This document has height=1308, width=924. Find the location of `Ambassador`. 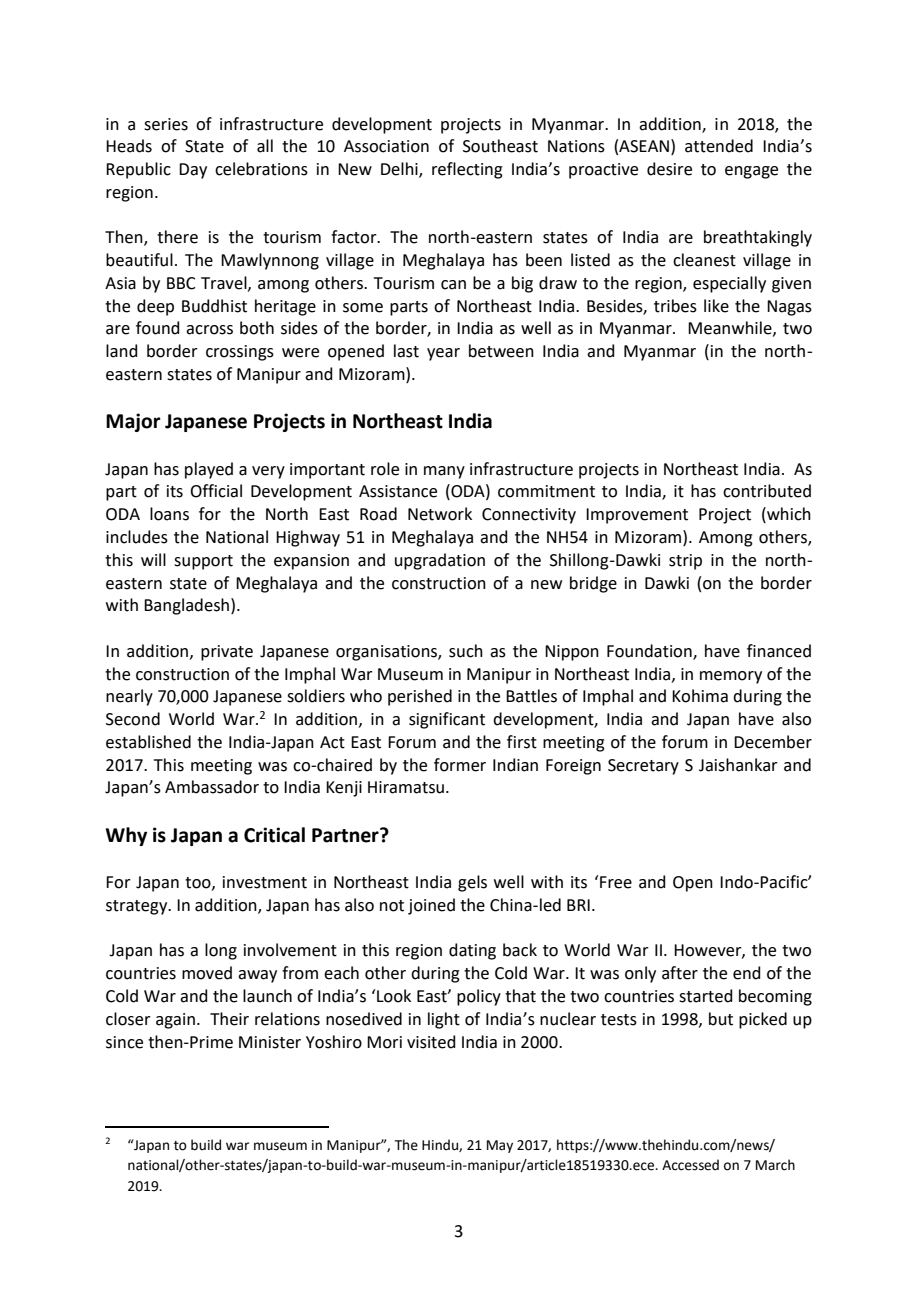

Ambassador is located at coordinates (212, 787).
